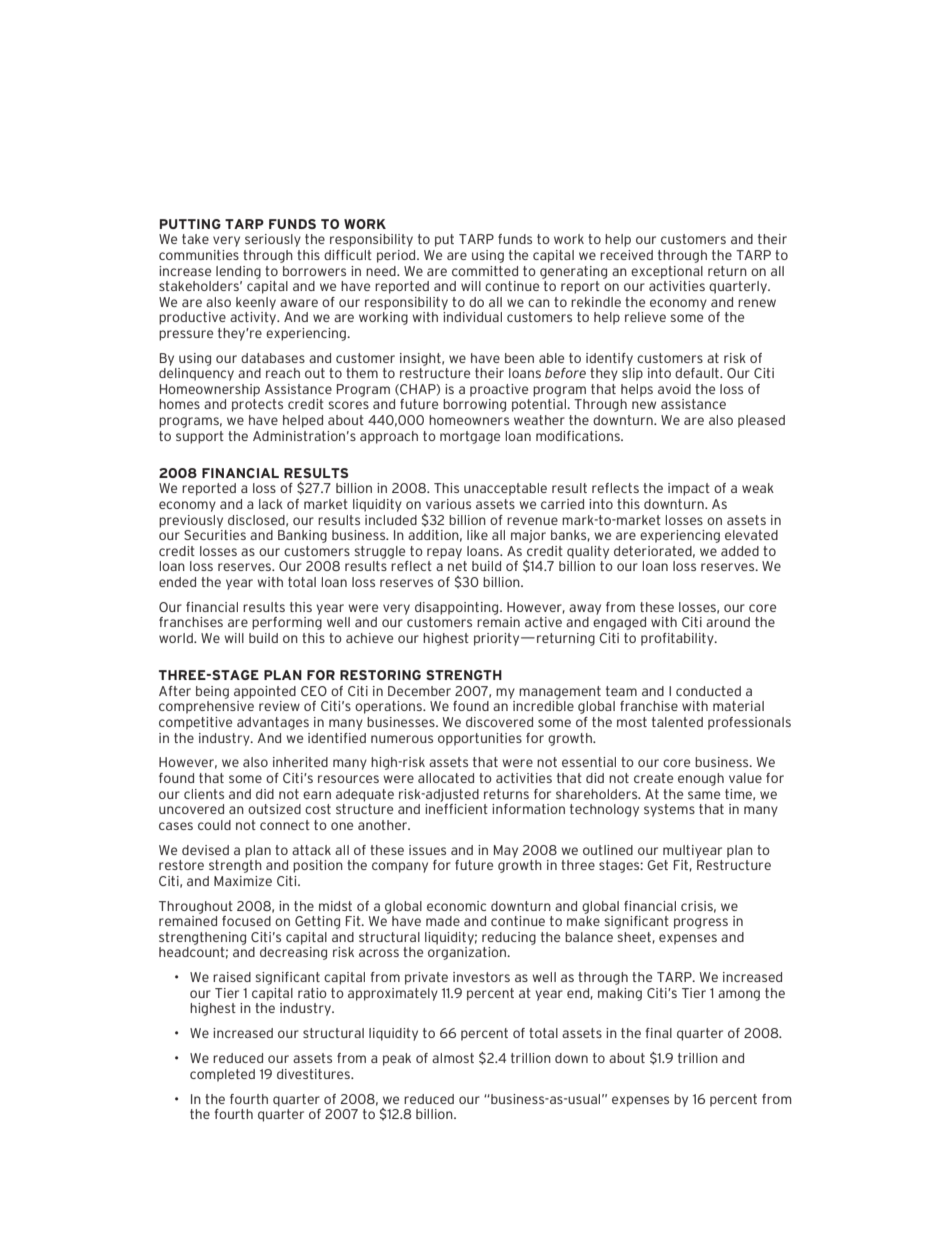 The width and height of the page is (952, 1233). I want to click on committed, so click(485, 271).
